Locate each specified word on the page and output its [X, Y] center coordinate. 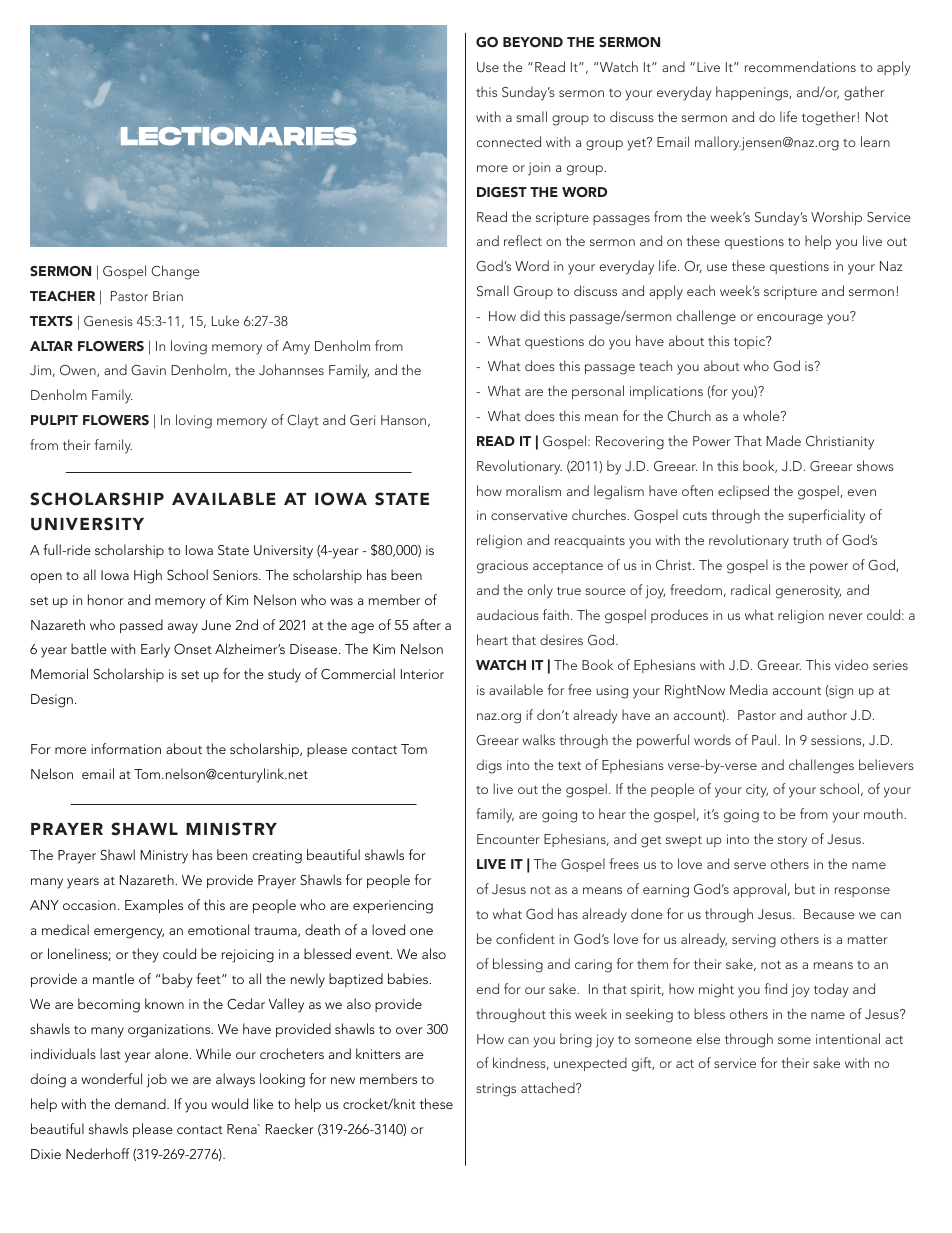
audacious [508, 614]
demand [141, 1103]
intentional [848, 1038]
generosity [808, 592]
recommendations [800, 66]
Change [175, 272]
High [148, 576]
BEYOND [533, 42]
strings [496, 1090]
